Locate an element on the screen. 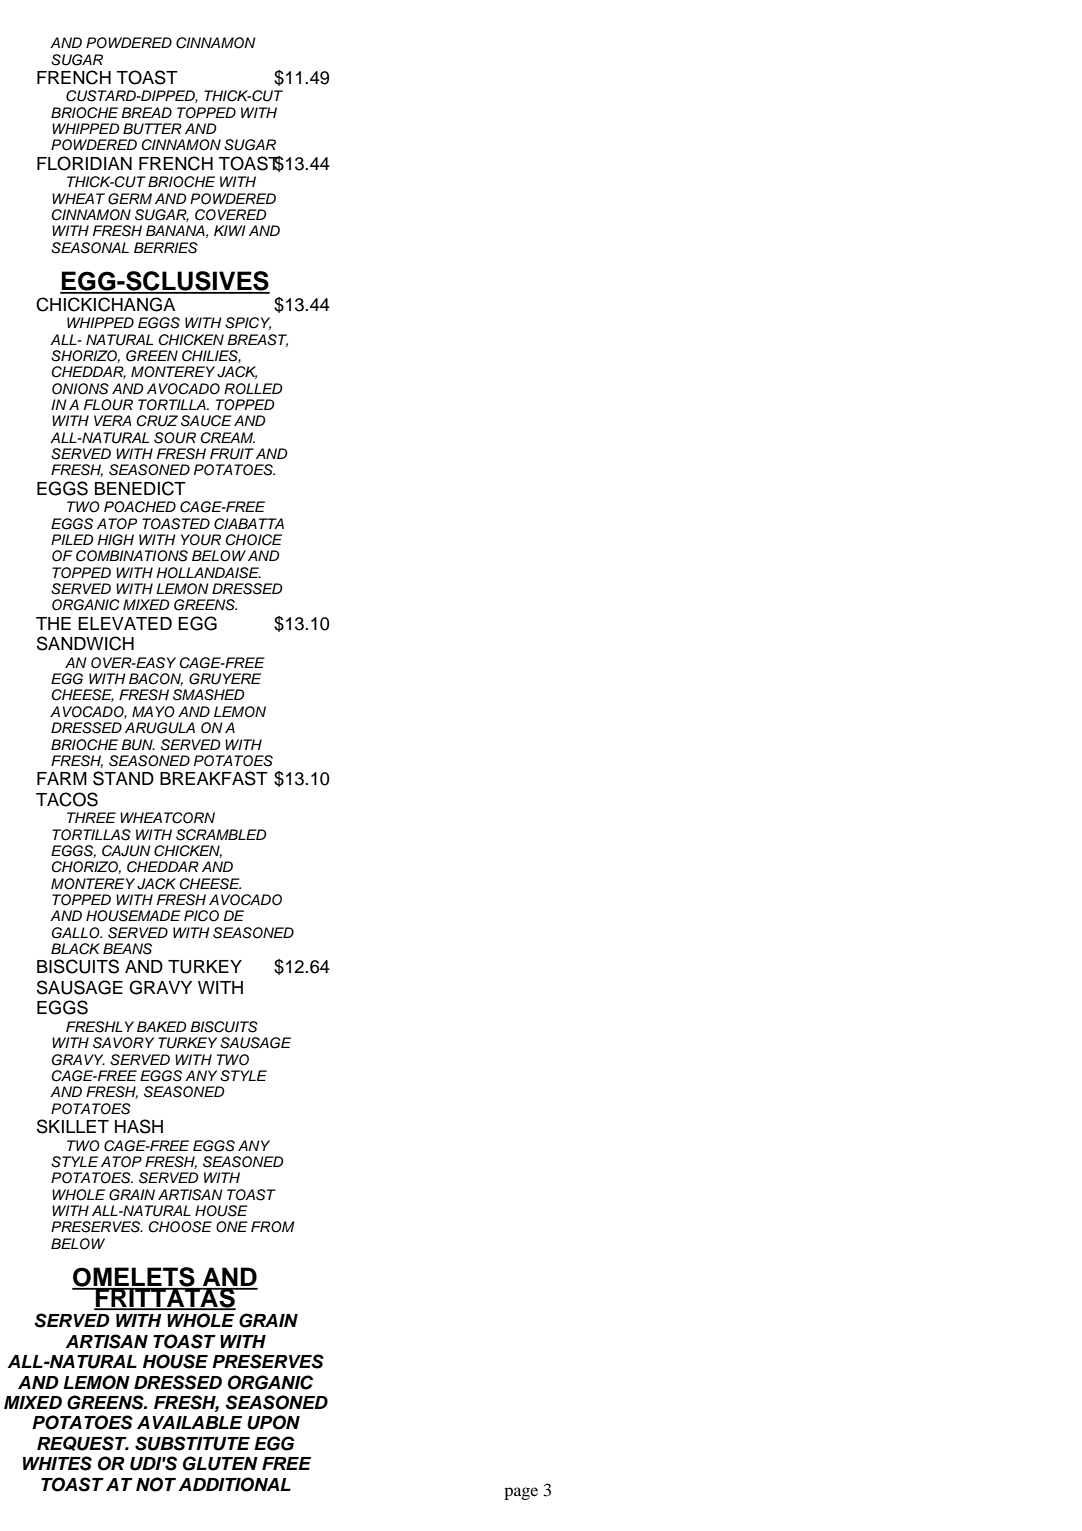  BREAST is located at coordinates (257, 340).
